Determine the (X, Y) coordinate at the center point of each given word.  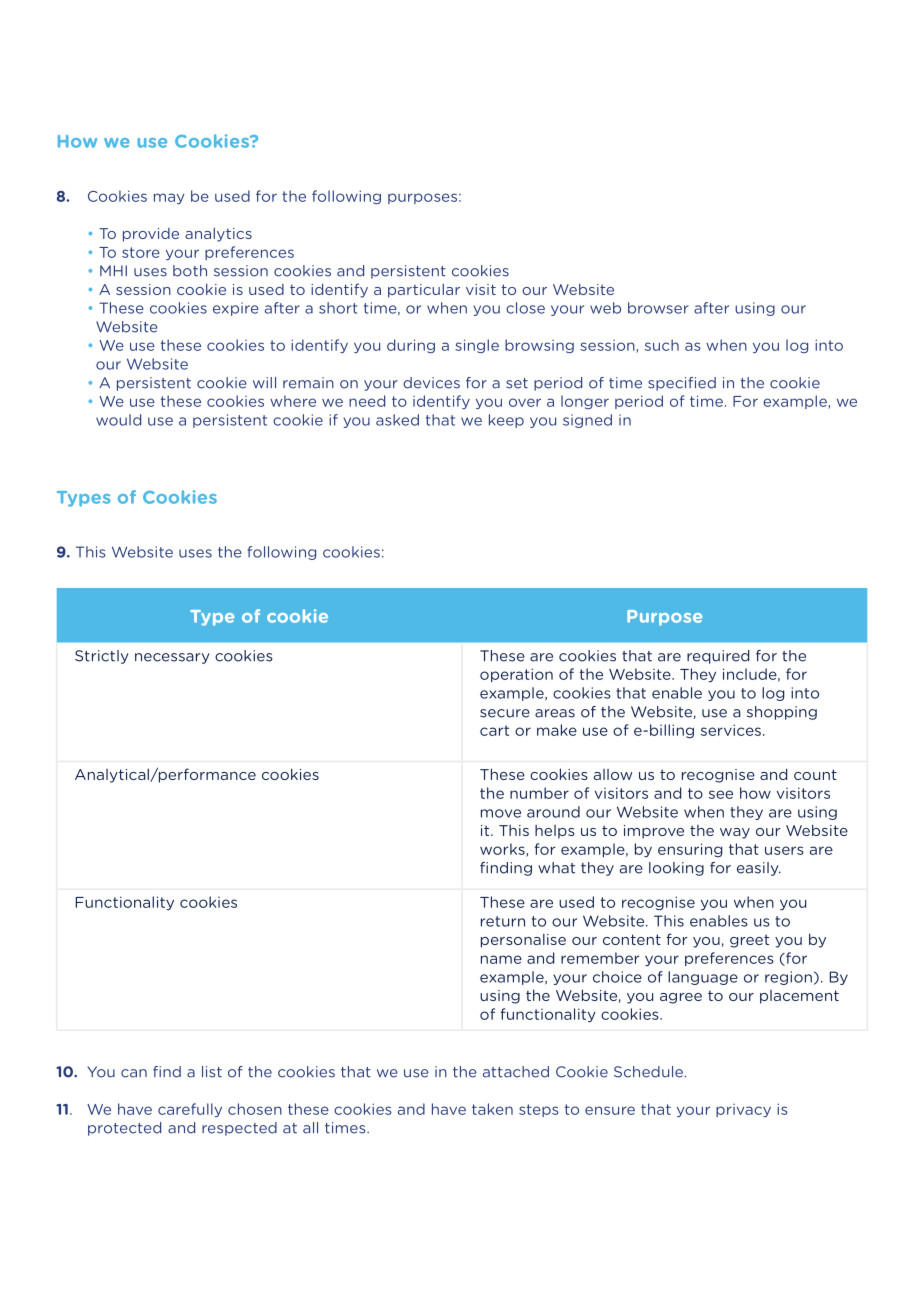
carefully (190, 1110)
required (718, 657)
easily (759, 869)
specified (682, 384)
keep (506, 421)
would (118, 420)
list (212, 1072)
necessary (172, 658)
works (503, 850)
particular (424, 291)
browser (658, 308)
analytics (218, 235)
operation (516, 675)
